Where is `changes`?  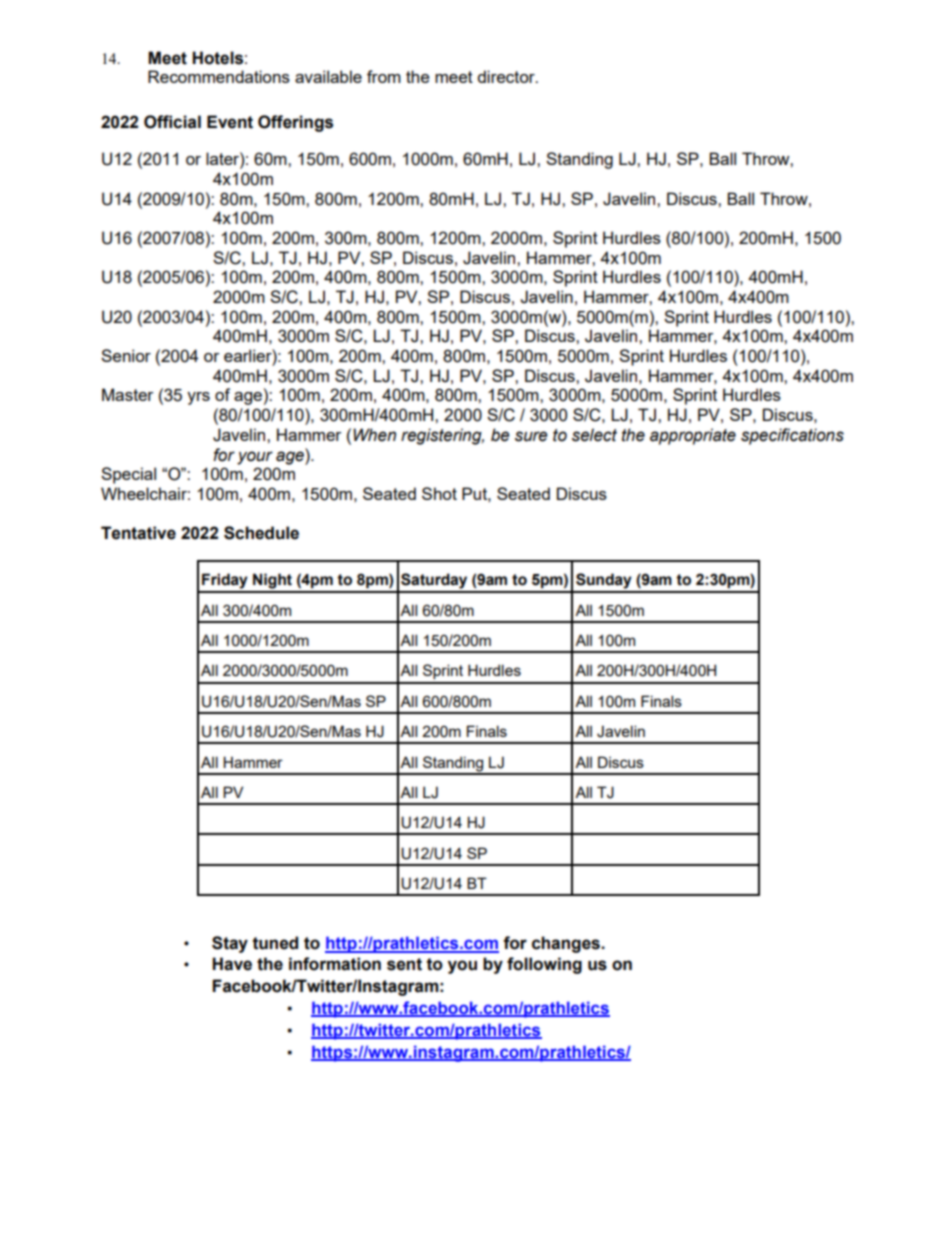 changes is located at coordinates (567, 944).
